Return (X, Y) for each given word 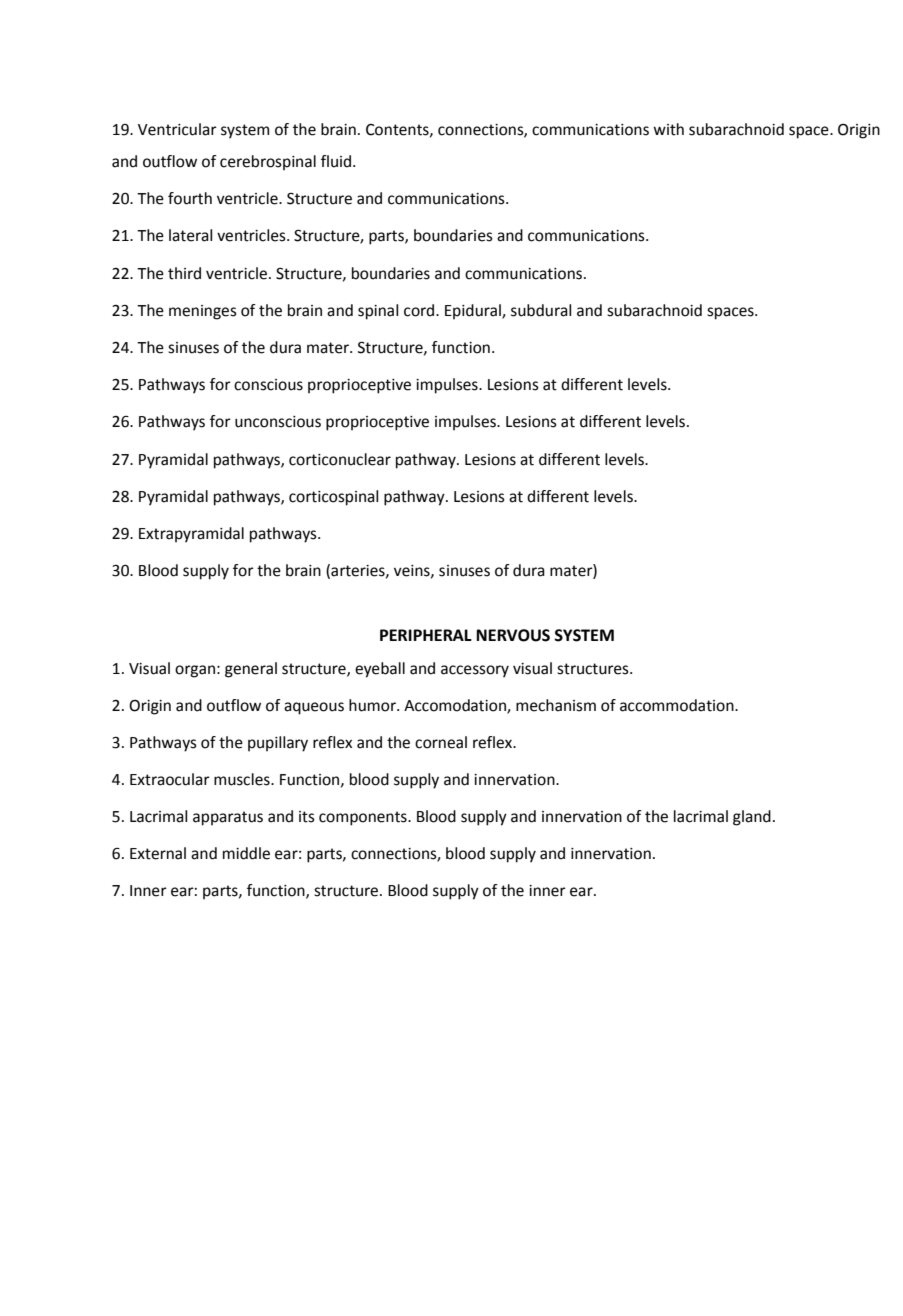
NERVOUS (513, 635)
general (251, 670)
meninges (203, 312)
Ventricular (177, 129)
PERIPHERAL (426, 635)
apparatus (228, 818)
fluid (337, 161)
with (668, 129)
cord (420, 310)
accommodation (678, 705)
